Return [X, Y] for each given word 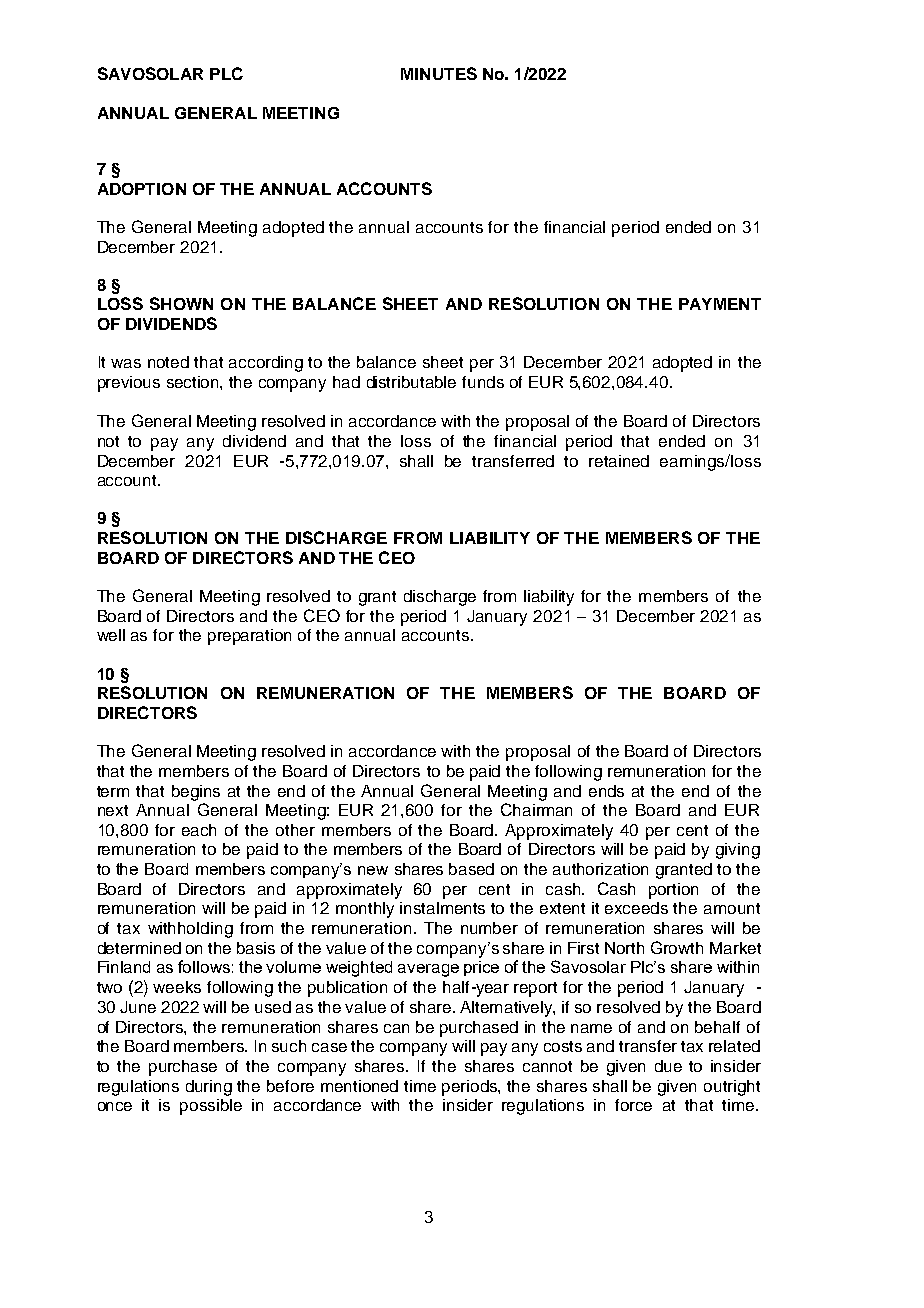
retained [619, 461]
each [199, 830]
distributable [411, 382]
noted [168, 362]
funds [483, 382]
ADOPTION [142, 189]
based [471, 869]
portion [673, 891]
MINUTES [439, 73]
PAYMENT [720, 304]
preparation [249, 637]
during [209, 1088]
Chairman [536, 809]
